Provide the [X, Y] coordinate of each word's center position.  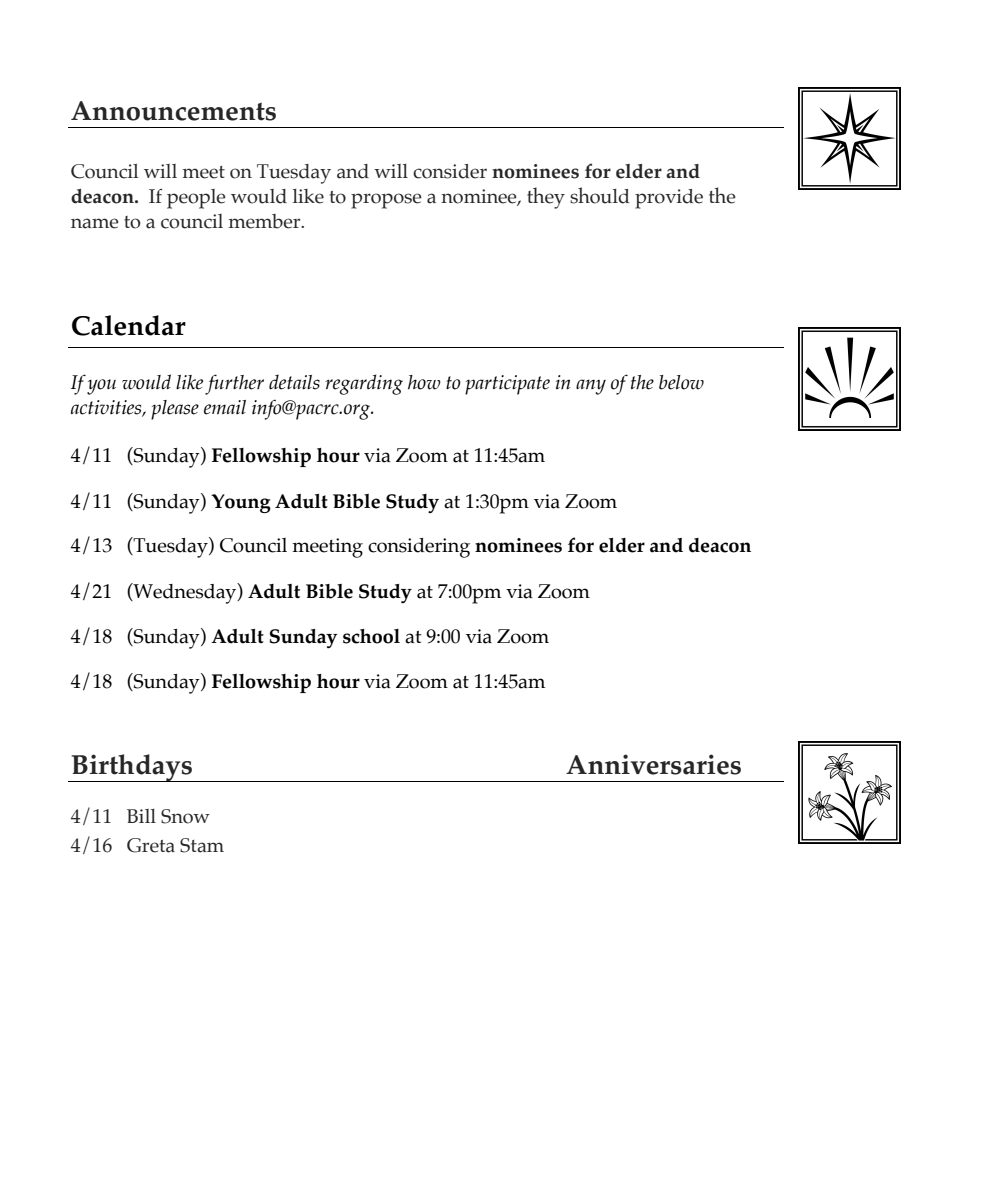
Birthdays [132, 768]
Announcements [173, 111]
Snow [185, 816]
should [600, 195]
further [234, 384]
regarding [364, 384]
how [424, 382]
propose [386, 201]
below [681, 382]
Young [241, 503]
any [591, 387]
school [371, 636]
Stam [202, 845]
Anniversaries [653, 764]
